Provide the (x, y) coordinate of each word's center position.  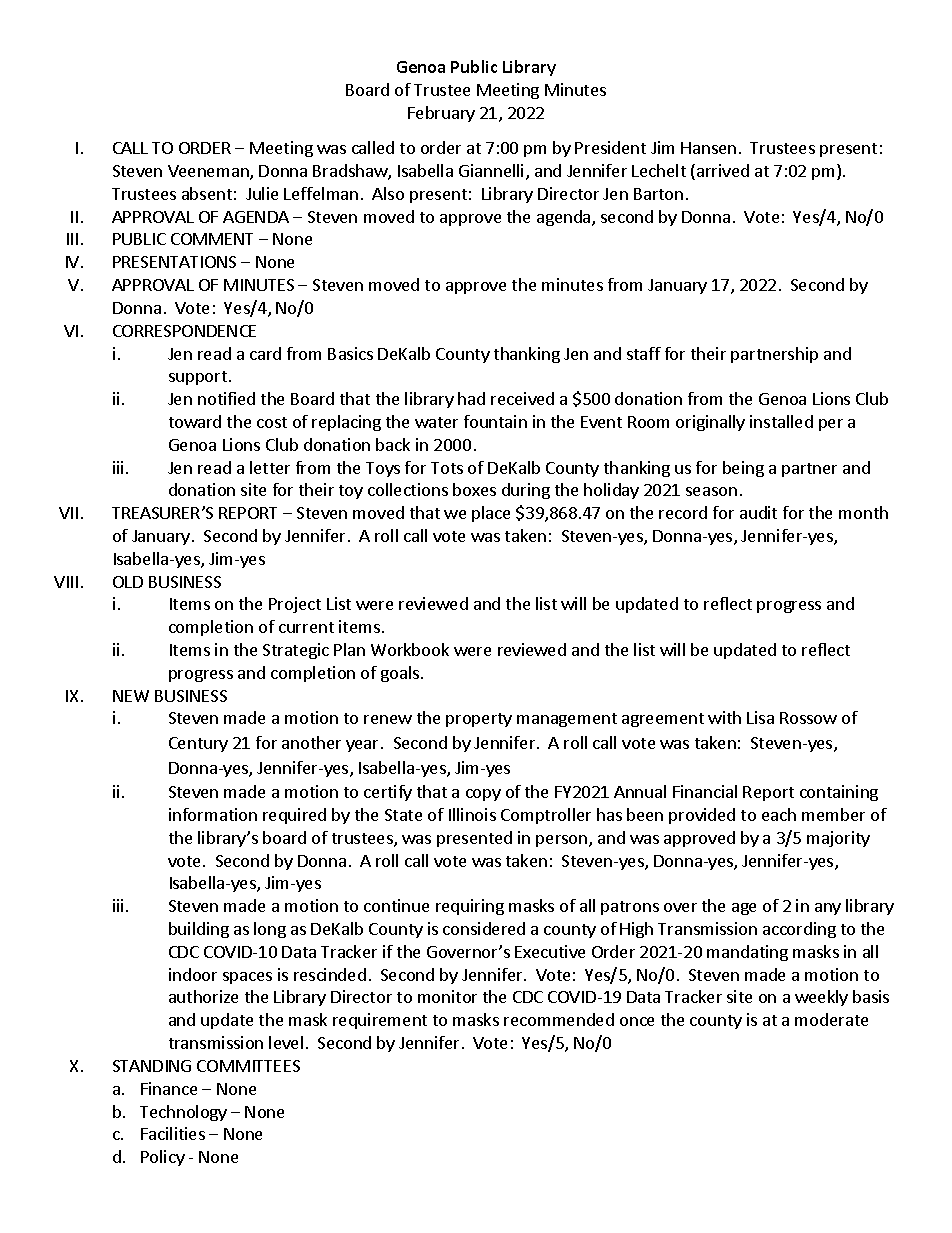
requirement (380, 1021)
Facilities (173, 1133)
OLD (128, 582)
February (441, 114)
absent (207, 193)
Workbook (410, 649)
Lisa (760, 717)
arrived (723, 170)
